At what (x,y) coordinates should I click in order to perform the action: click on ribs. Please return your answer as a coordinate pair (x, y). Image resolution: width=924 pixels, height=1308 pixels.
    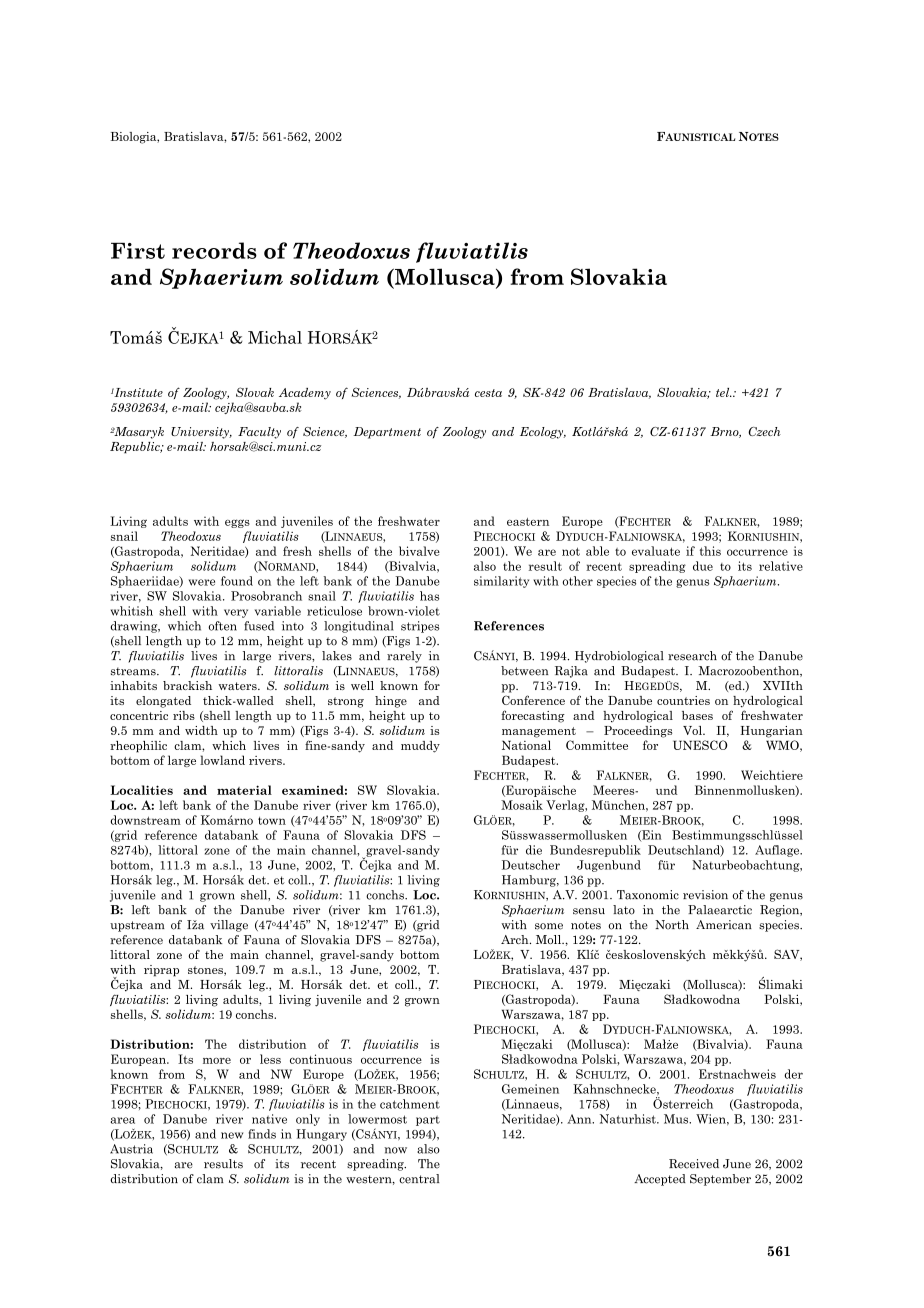
    Looking at the image, I should click on (184, 715).
